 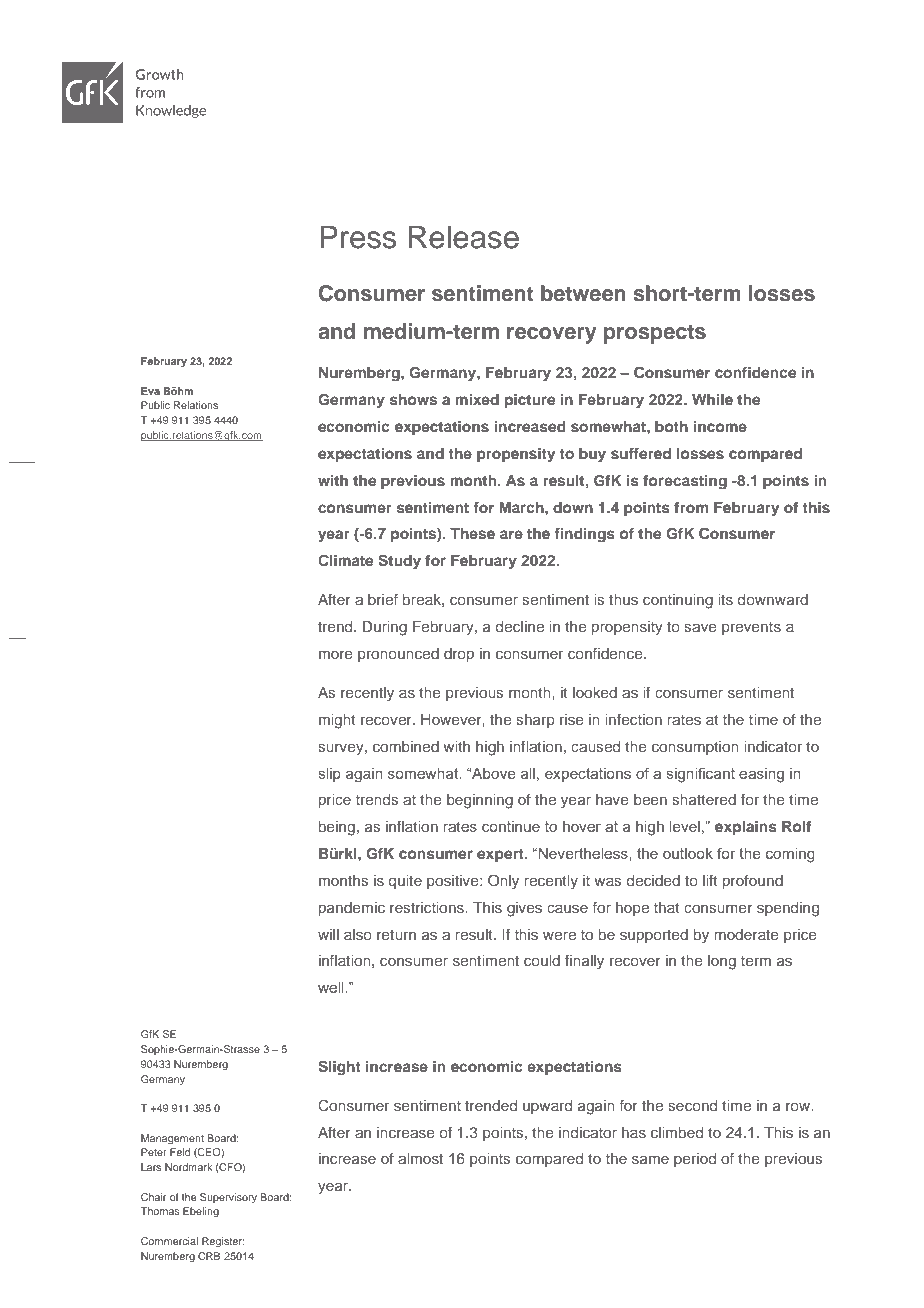 What do you see at coordinates (511, 826) in the document?
I see `continue` at bounding box center [511, 826].
